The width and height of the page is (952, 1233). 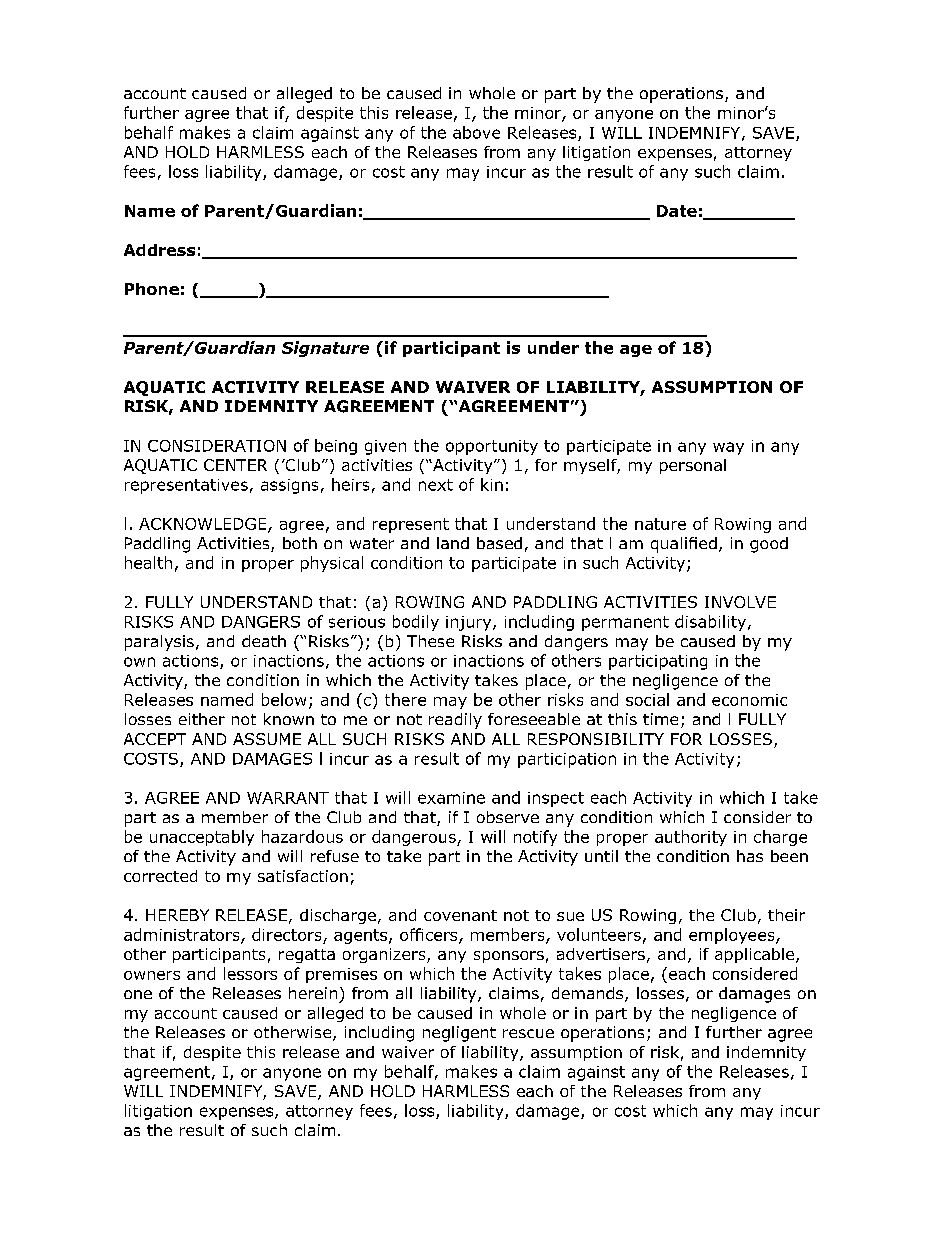 I want to click on Phone, so click(x=152, y=289).
